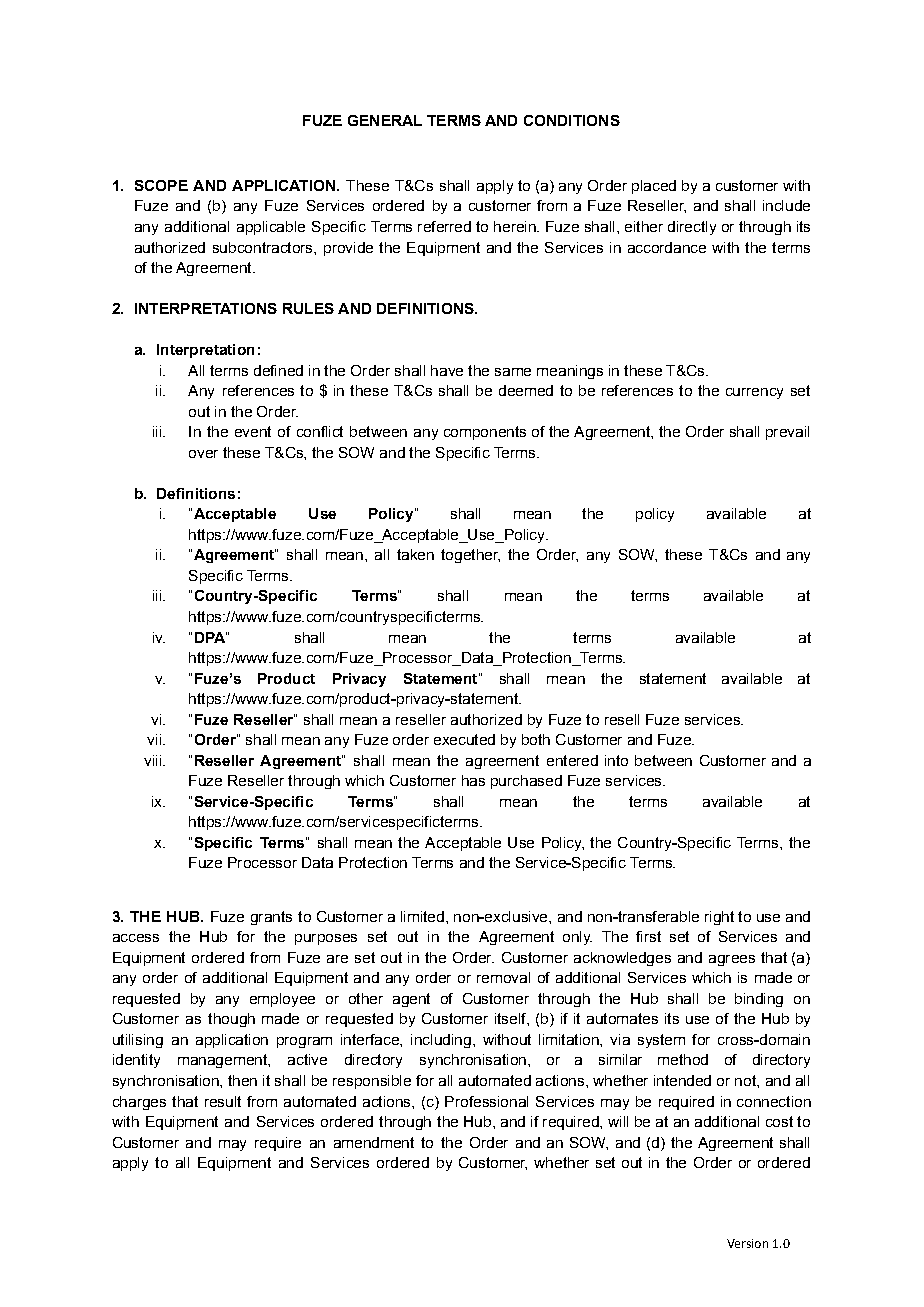 This screenshot has height=1307, width=924. What do you see at coordinates (223, 1101) in the screenshot?
I see `result` at bounding box center [223, 1101].
